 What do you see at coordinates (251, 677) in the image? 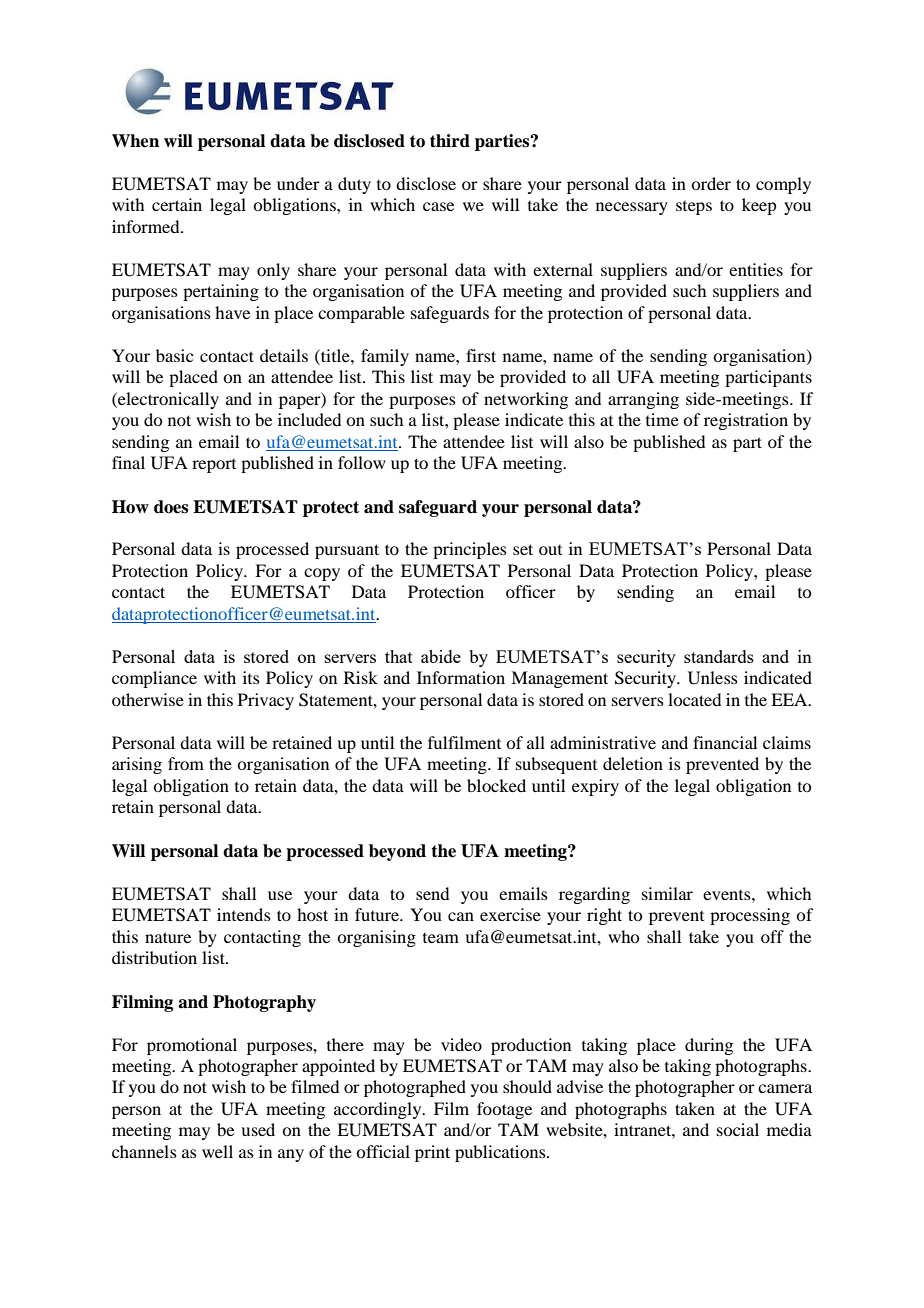
I see `its` at bounding box center [251, 677].
